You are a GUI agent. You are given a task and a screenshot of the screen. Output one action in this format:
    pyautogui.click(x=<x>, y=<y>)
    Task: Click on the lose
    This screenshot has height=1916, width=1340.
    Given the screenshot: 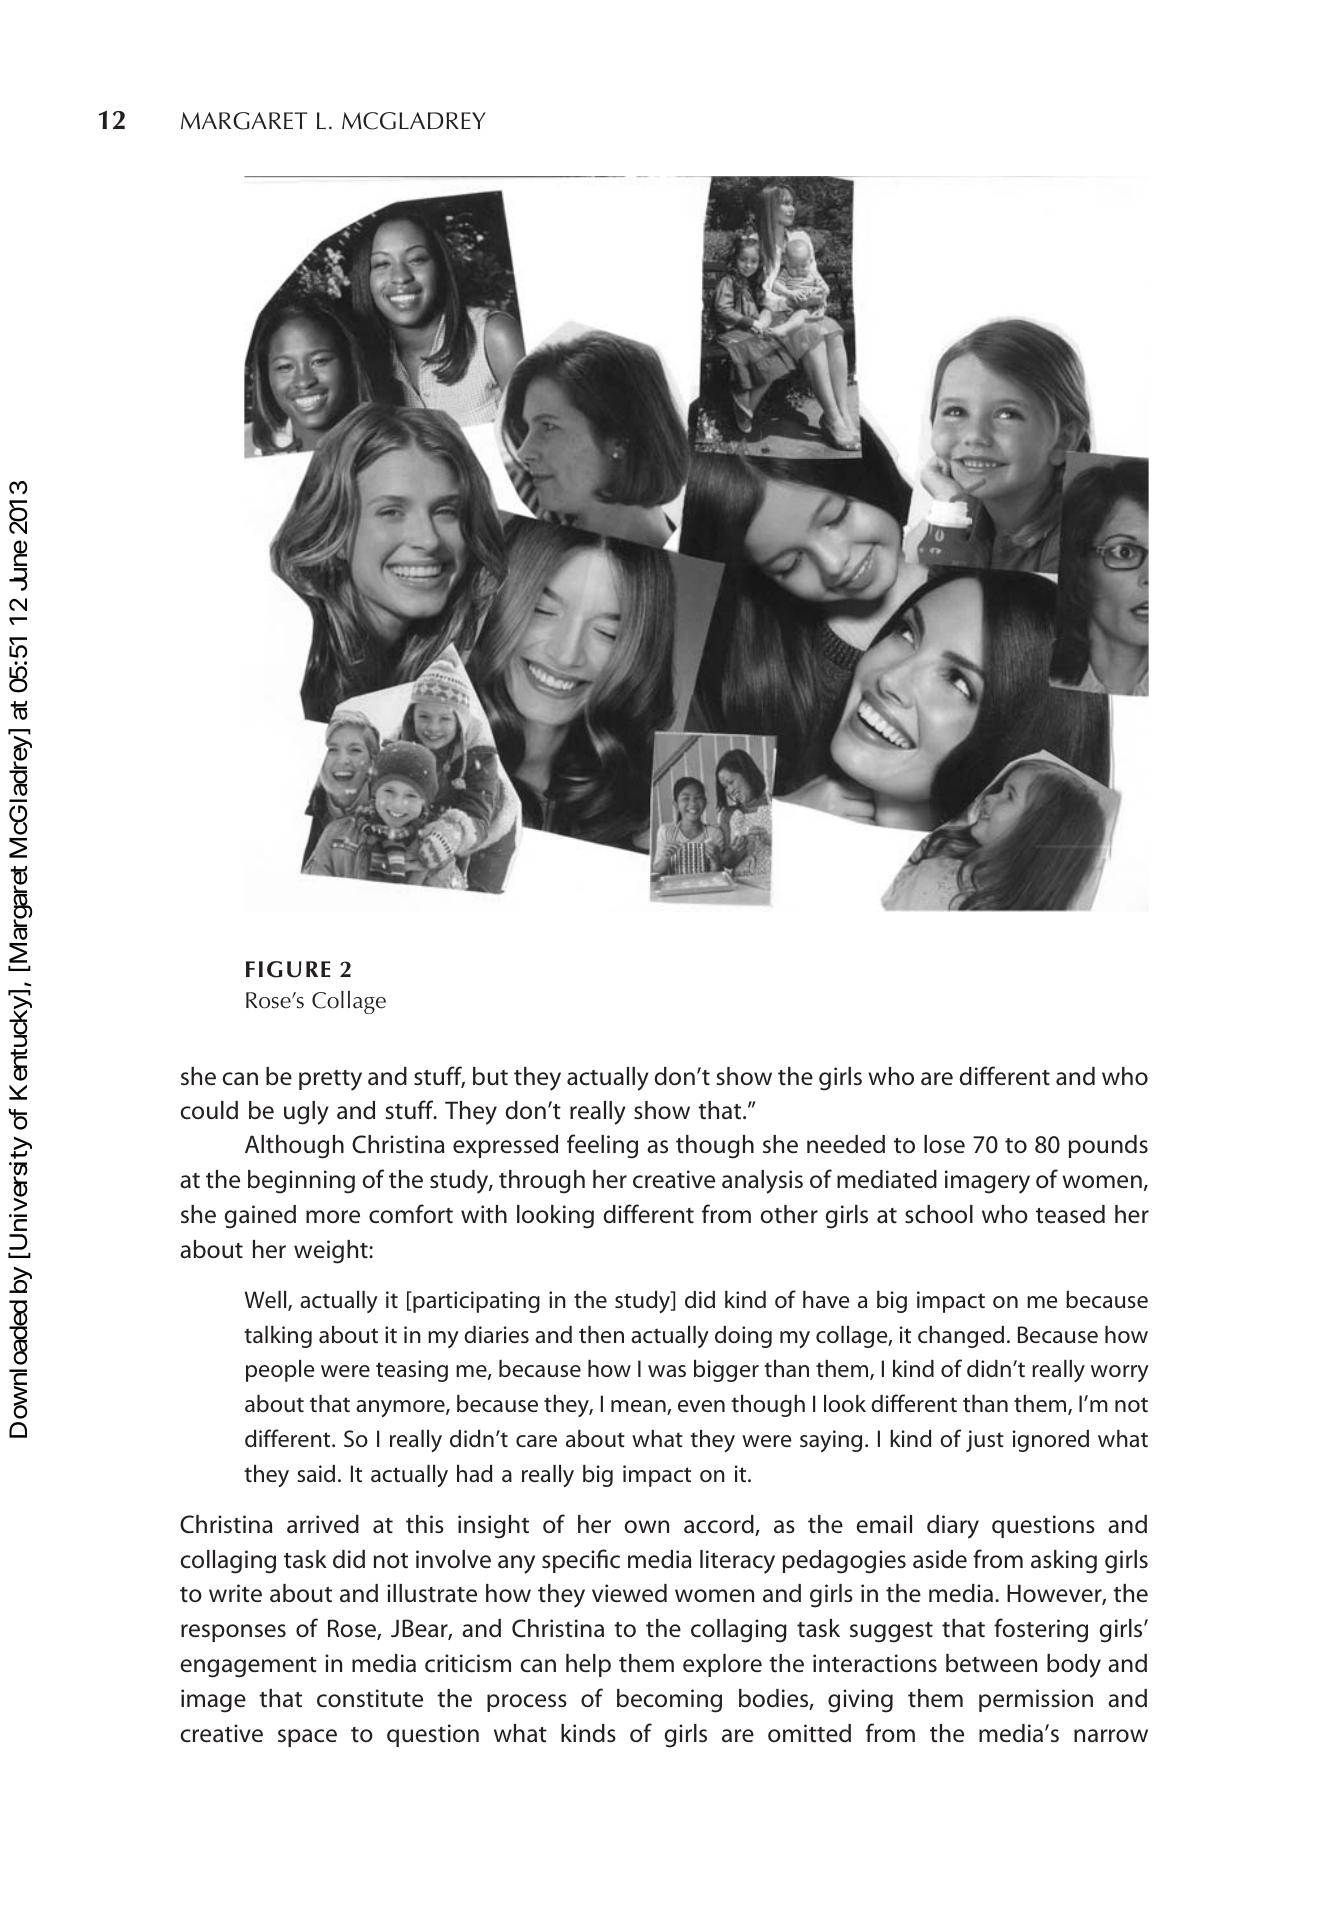 What is the action you would take?
    pyautogui.click(x=944, y=1144)
